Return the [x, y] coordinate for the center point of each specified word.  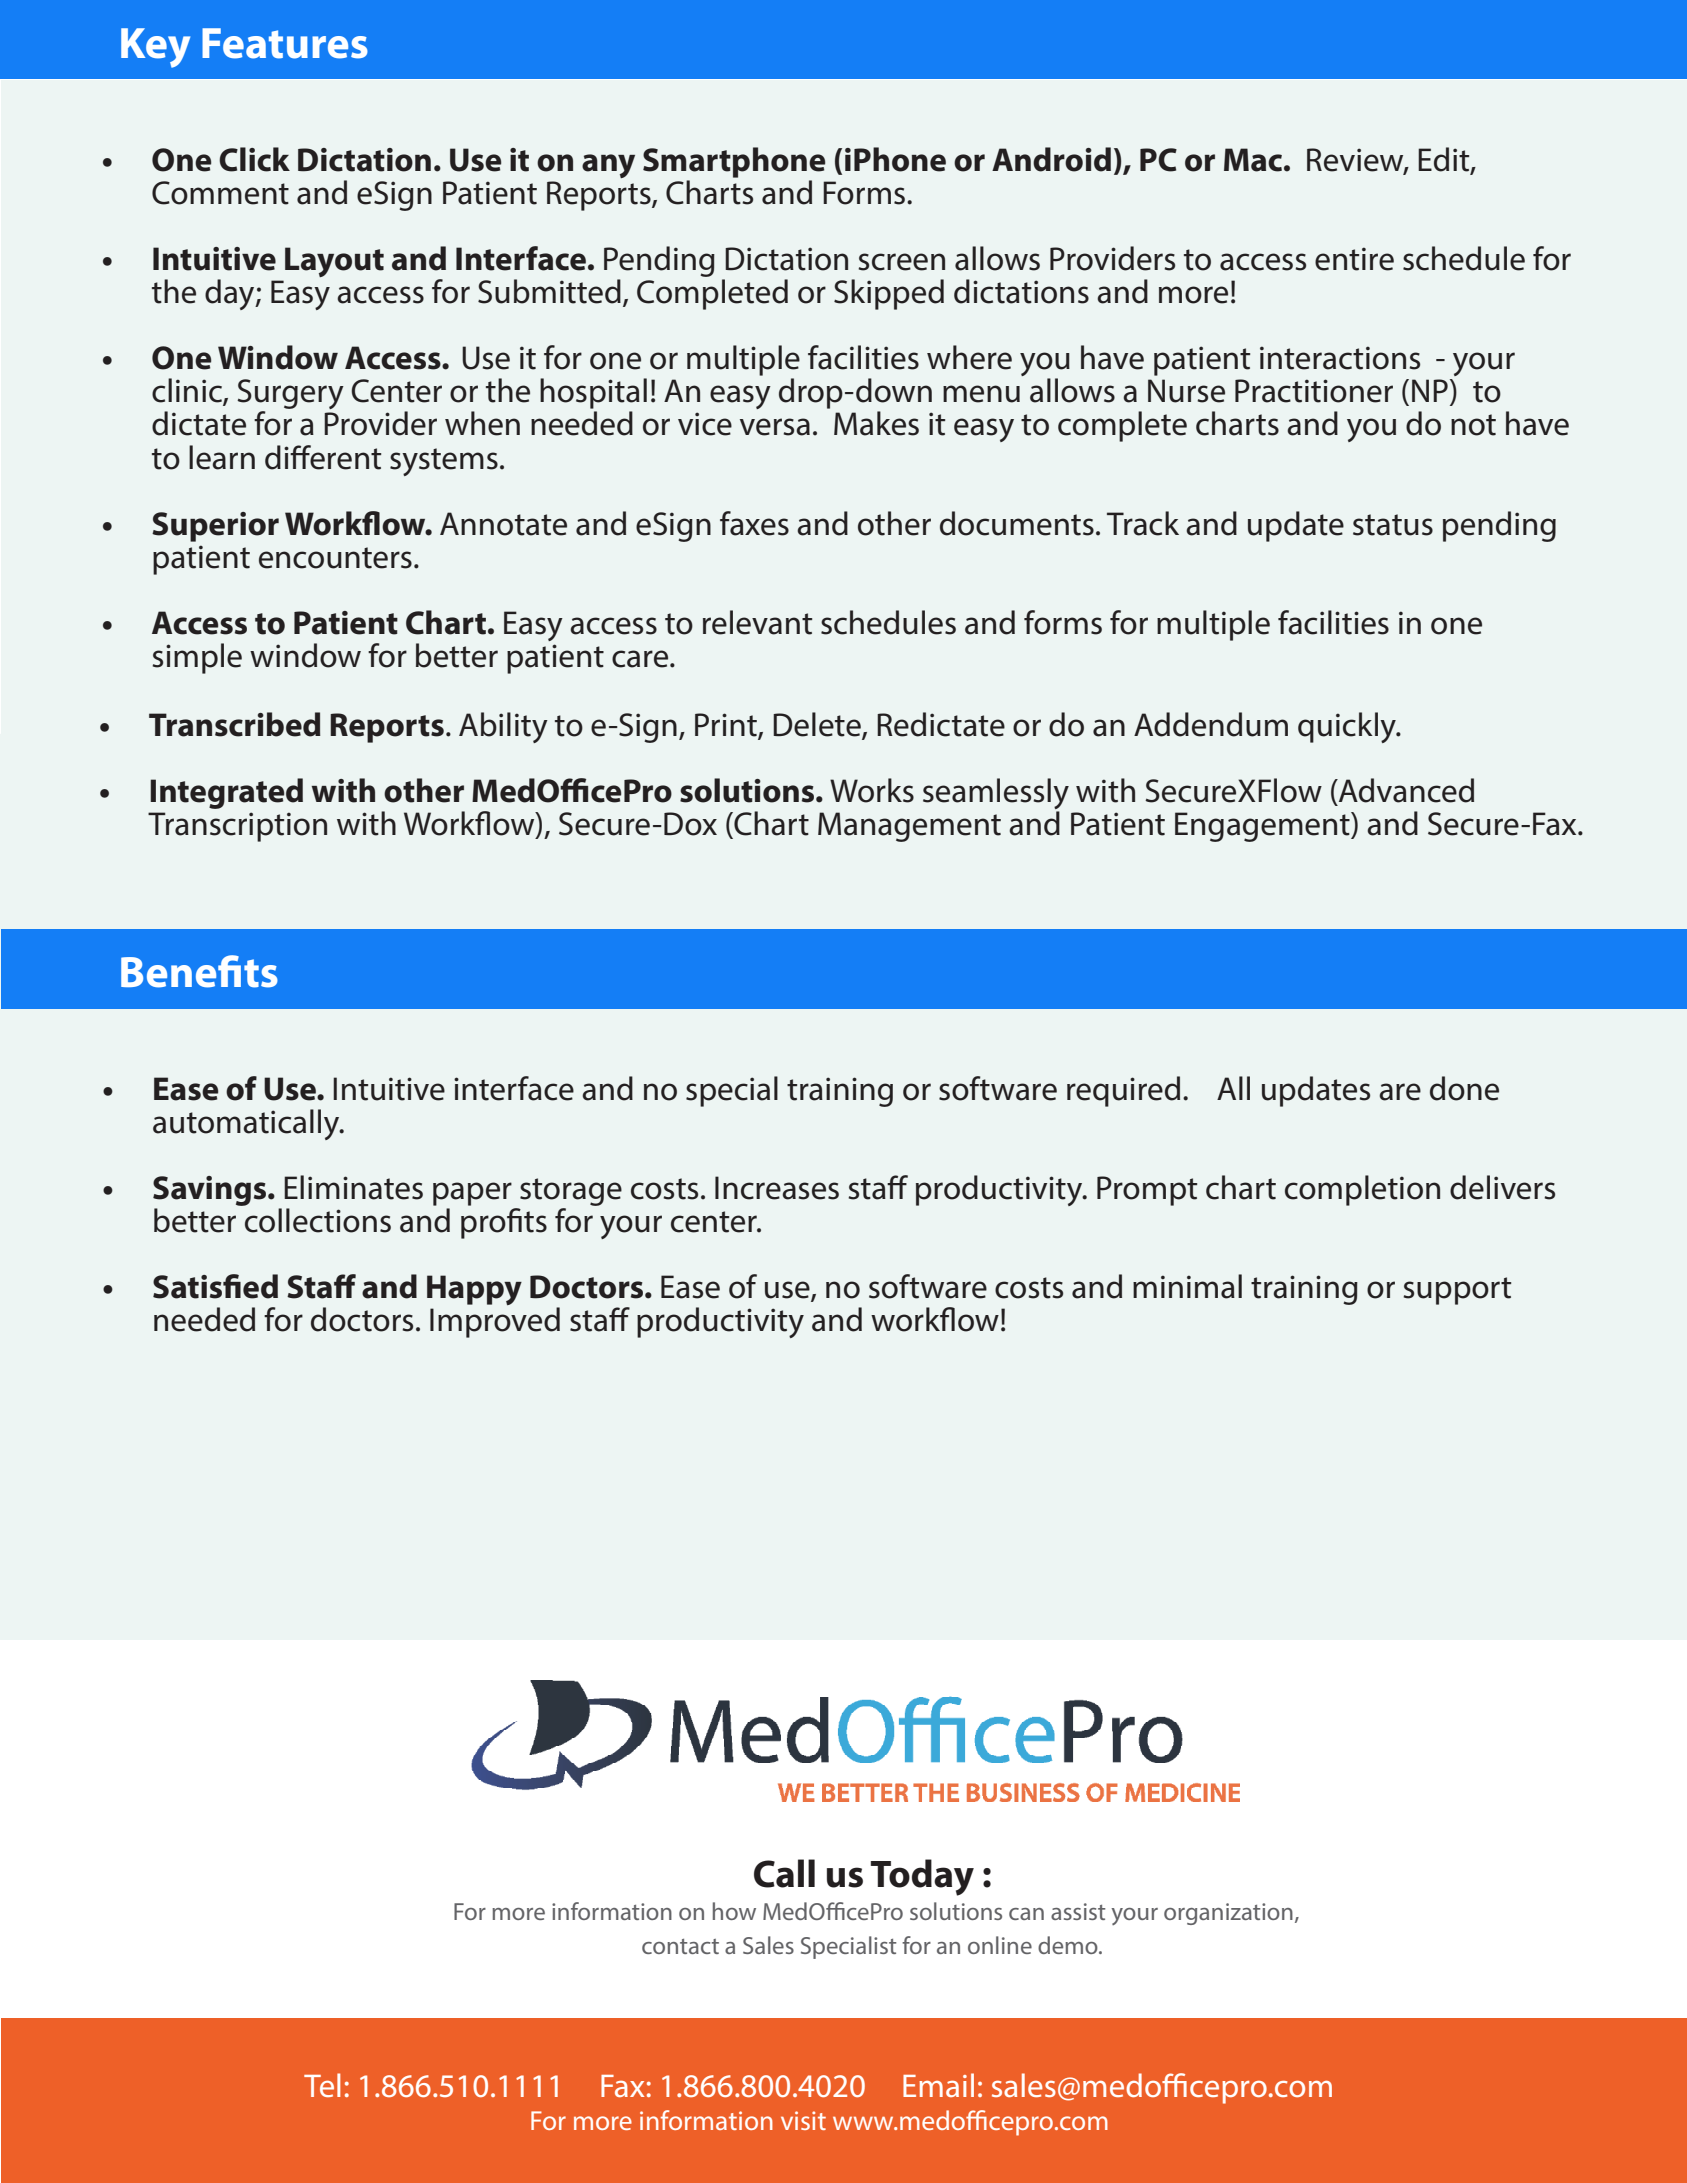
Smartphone [734, 162]
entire [1354, 259]
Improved [495, 1322]
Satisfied [215, 1286]
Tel [322, 2085]
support [1457, 1291]
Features [285, 43]
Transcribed [235, 724]
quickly [1348, 727]
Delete [818, 725]
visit [803, 2120]
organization [1228, 1914]
